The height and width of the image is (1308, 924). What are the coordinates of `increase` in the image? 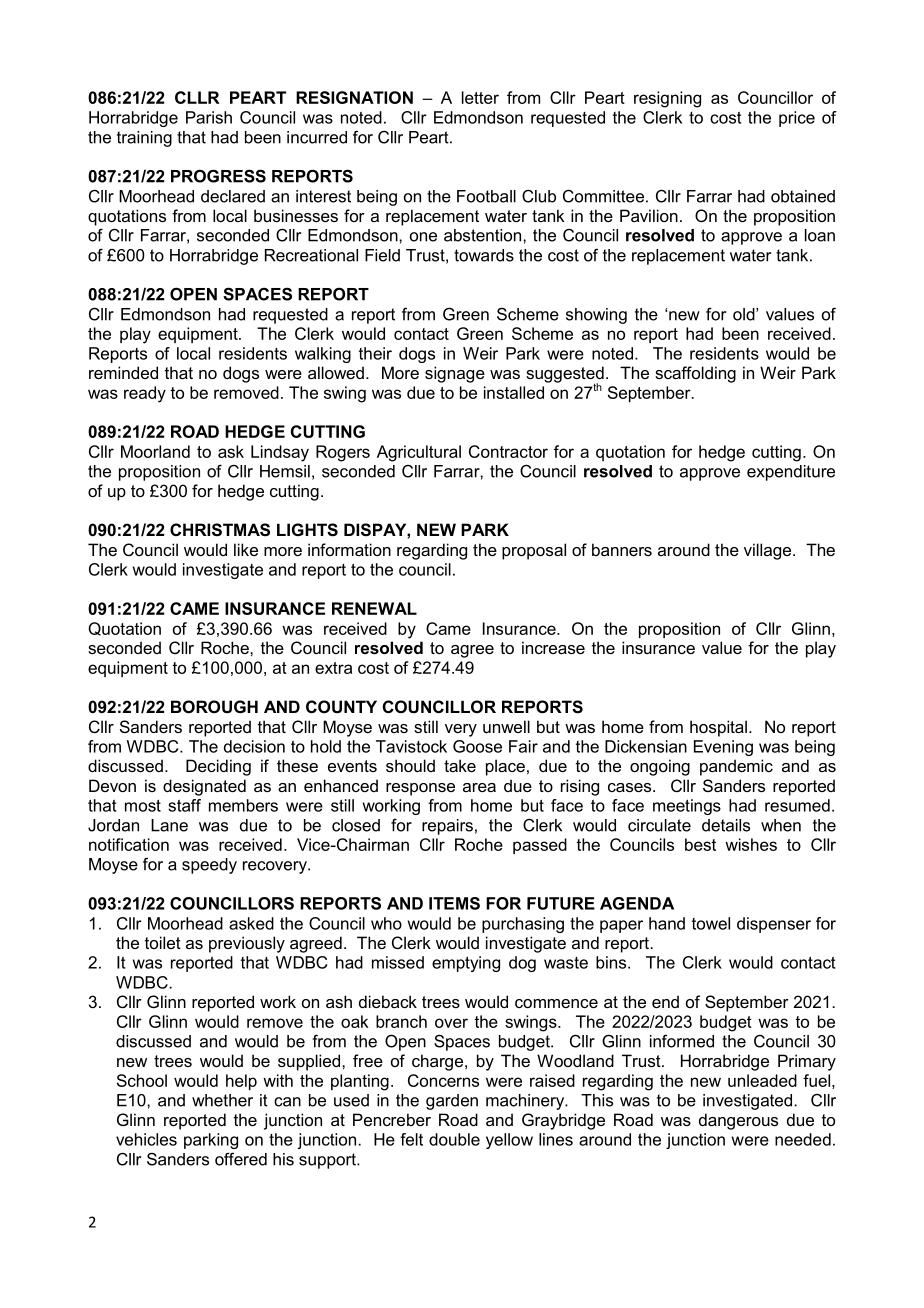 It's located at (553, 647).
